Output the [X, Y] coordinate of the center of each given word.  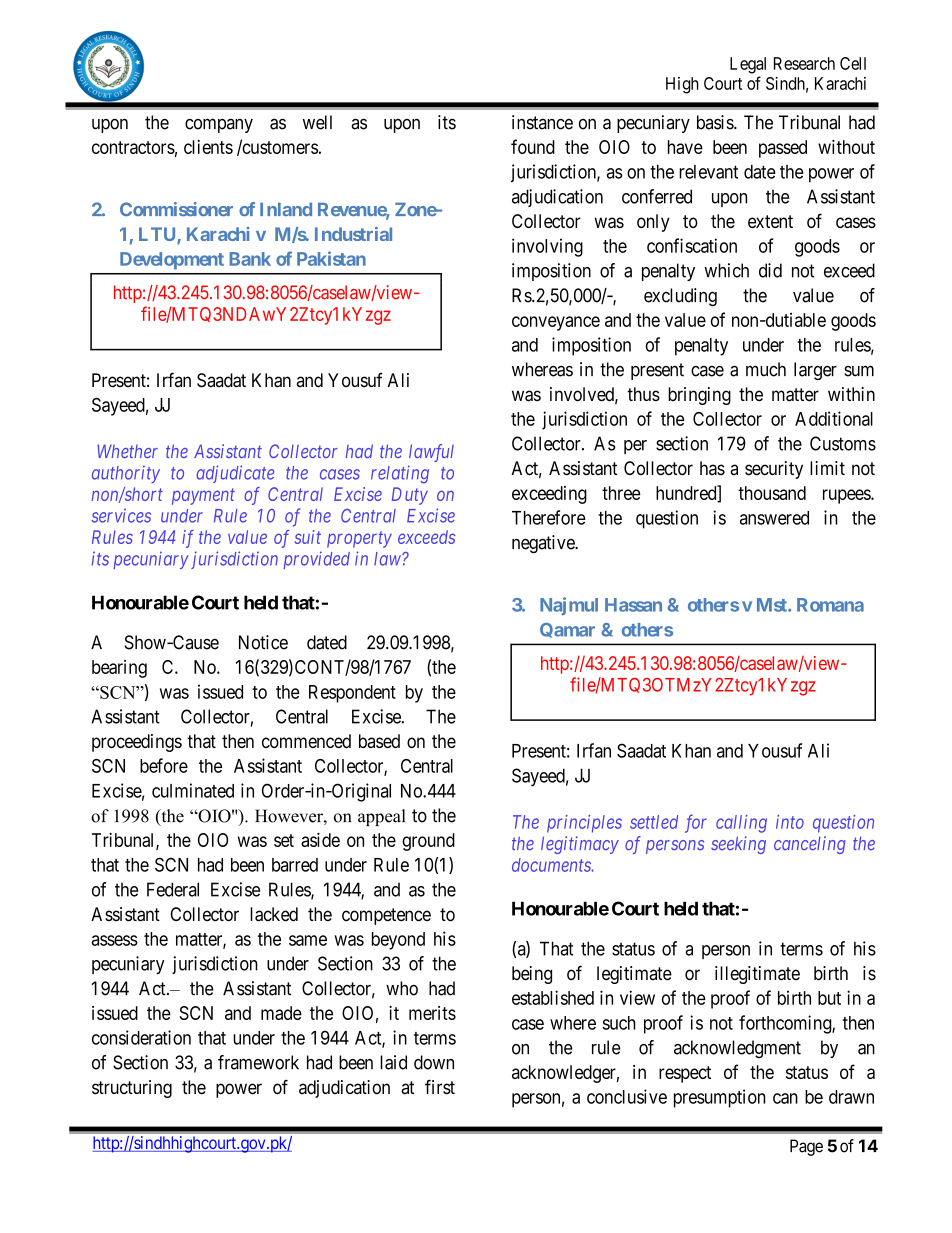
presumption [720, 1098]
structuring [132, 1089]
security [774, 470]
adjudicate [235, 474]
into [790, 822]
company [219, 125]
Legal [748, 65]
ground [428, 842]
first [440, 1087]
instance [542, 122]
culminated [193, 790]
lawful [431, 453]
